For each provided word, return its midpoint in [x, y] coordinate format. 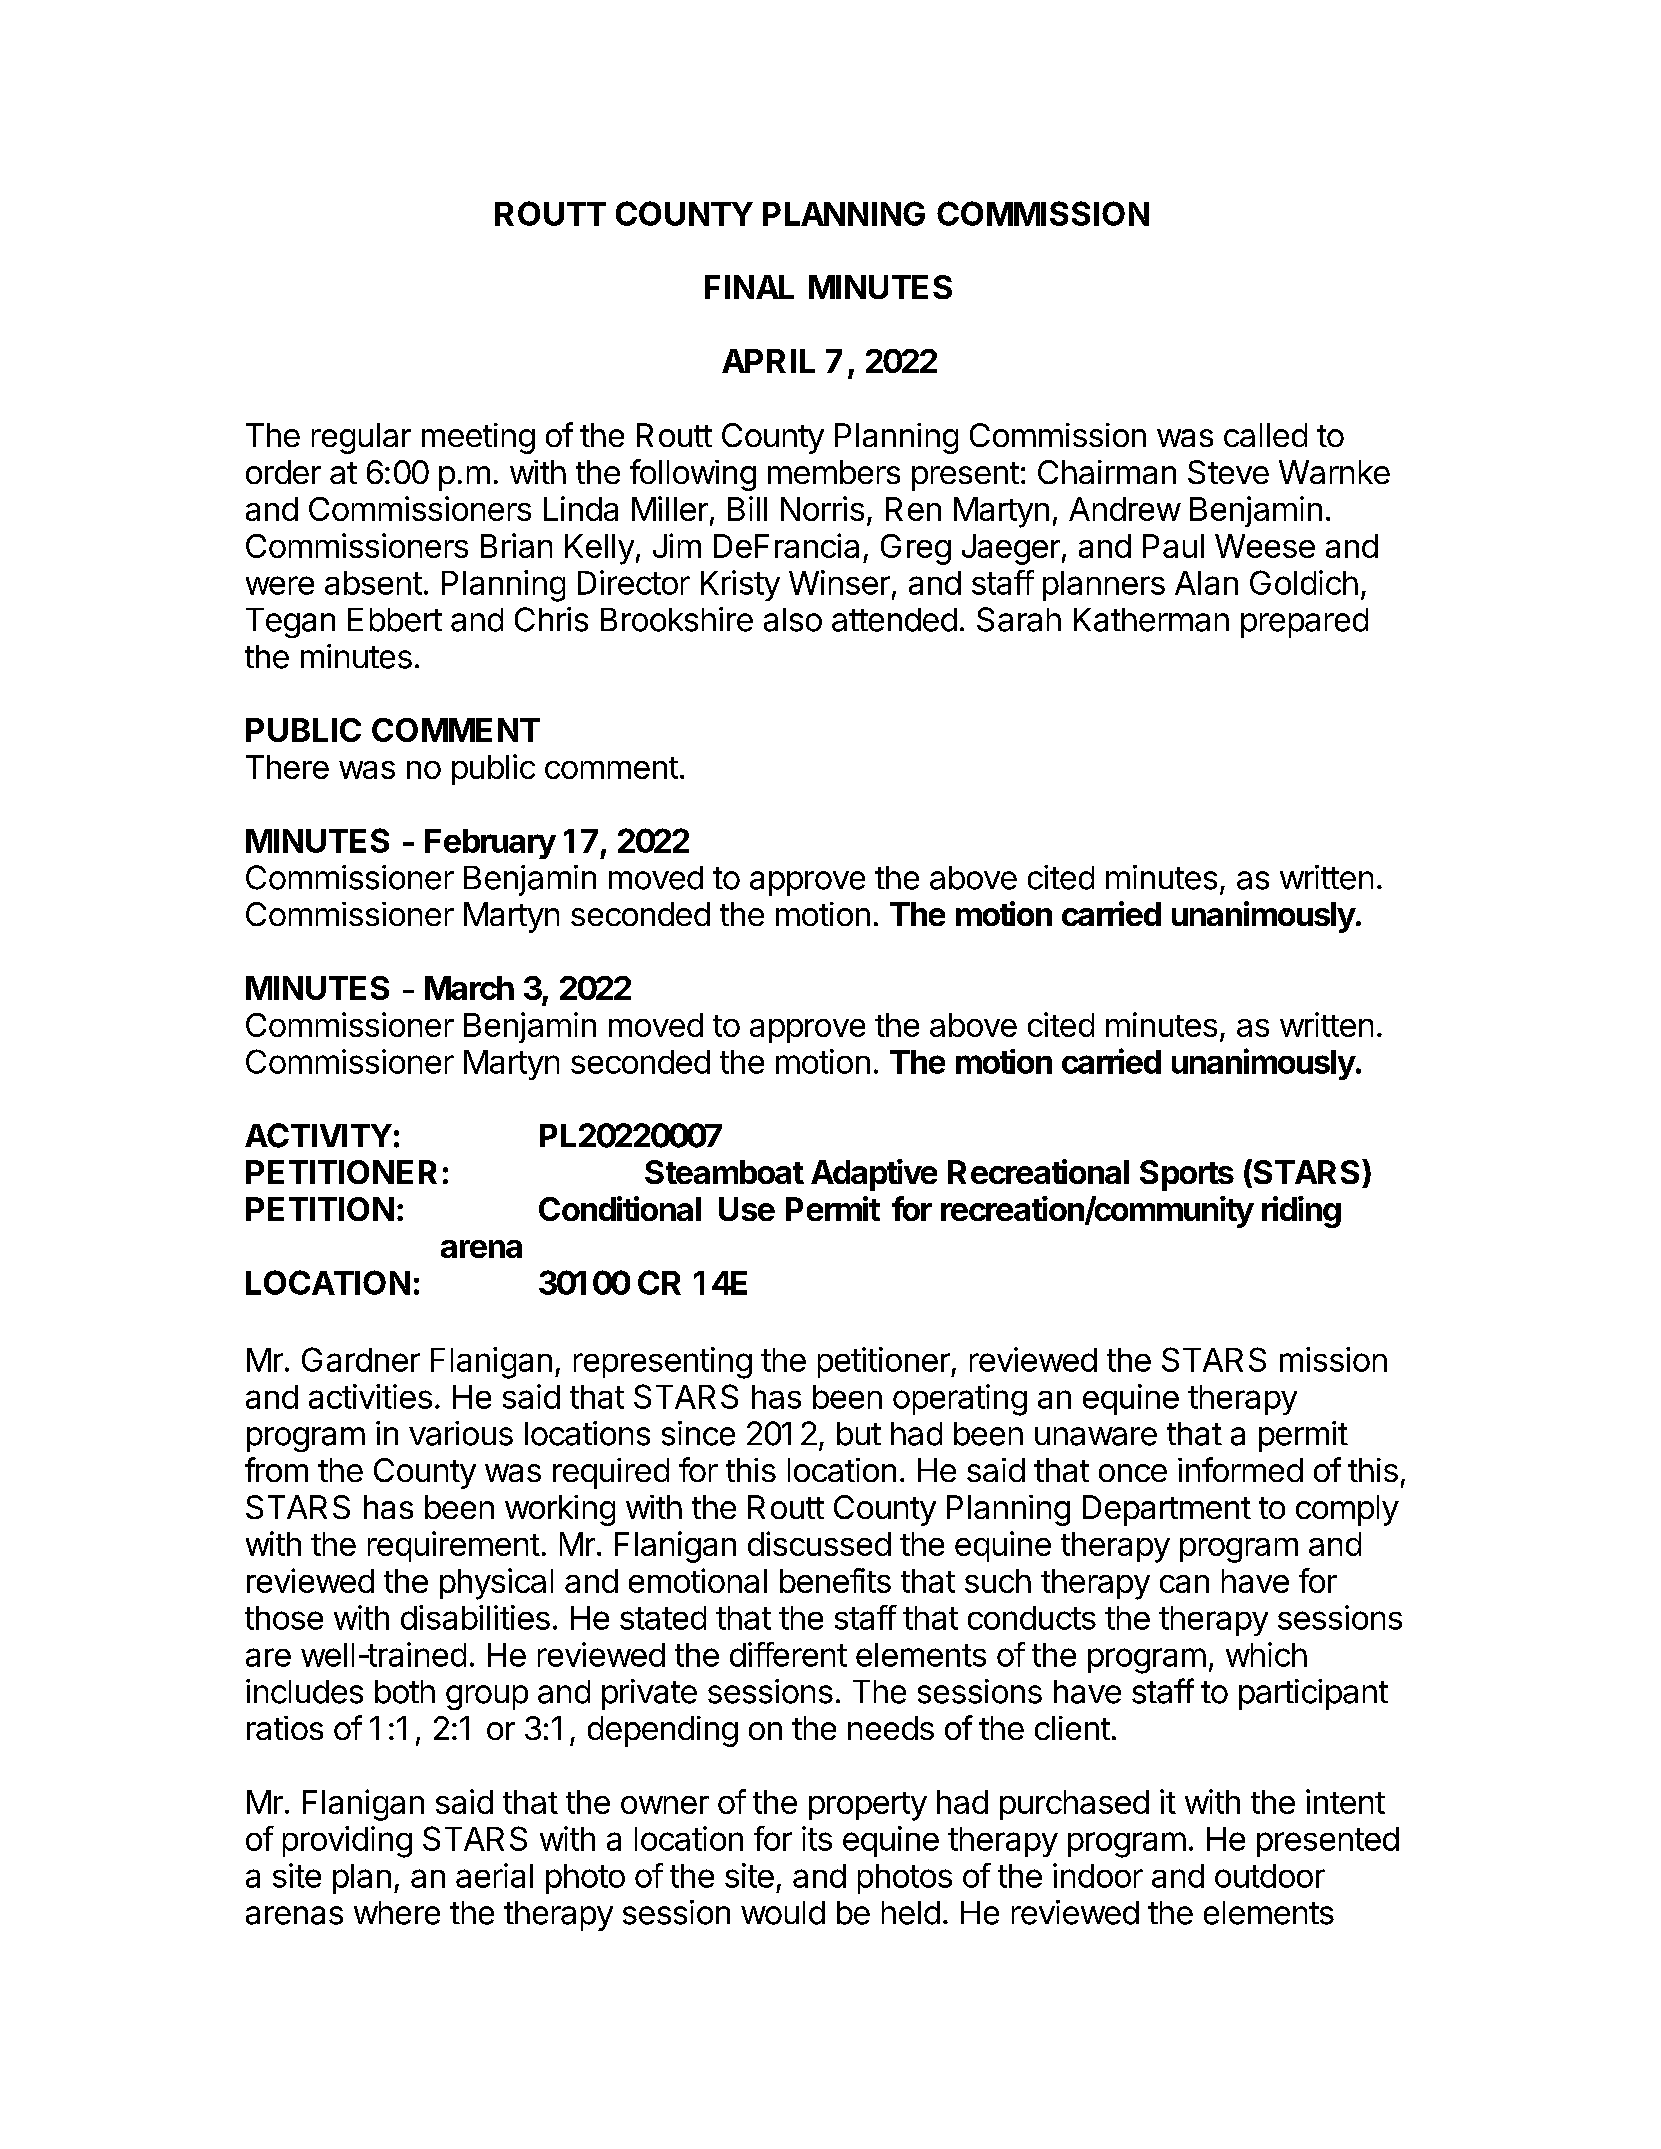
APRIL [768, 361]
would [783, 1913]
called [1265, 435]
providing [347, 1842]
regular [361, 438]
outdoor [1270, 1876]
